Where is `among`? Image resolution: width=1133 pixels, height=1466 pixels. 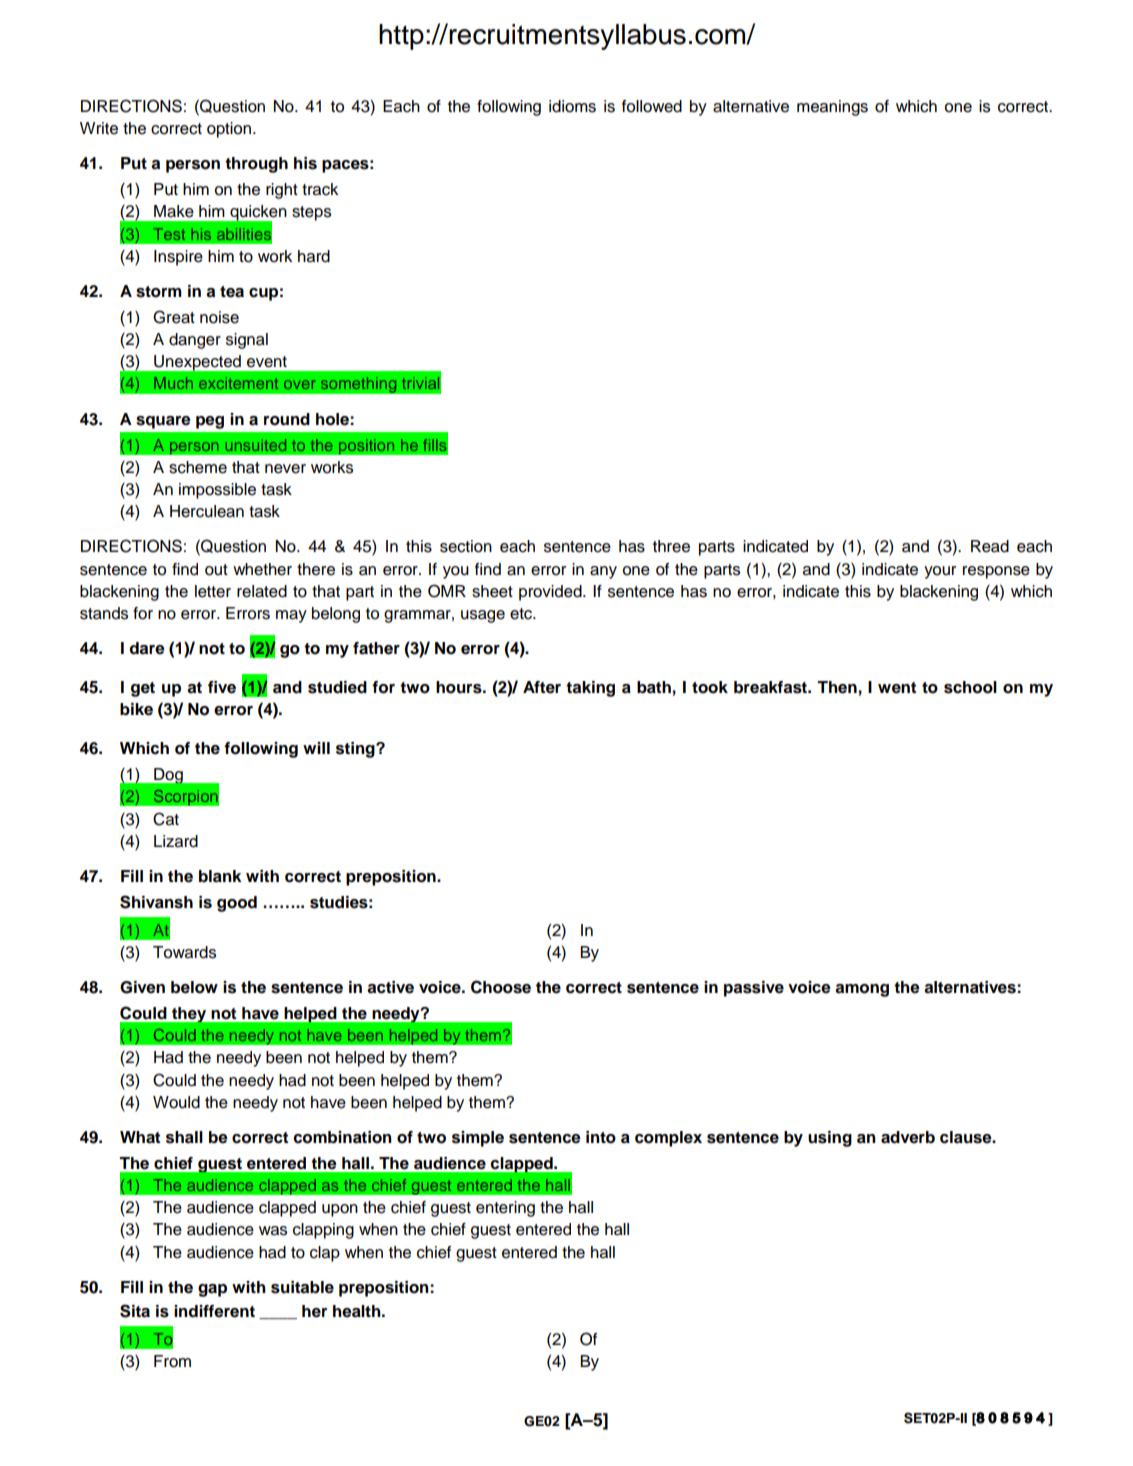 among is located at coordinates (862, 990).
